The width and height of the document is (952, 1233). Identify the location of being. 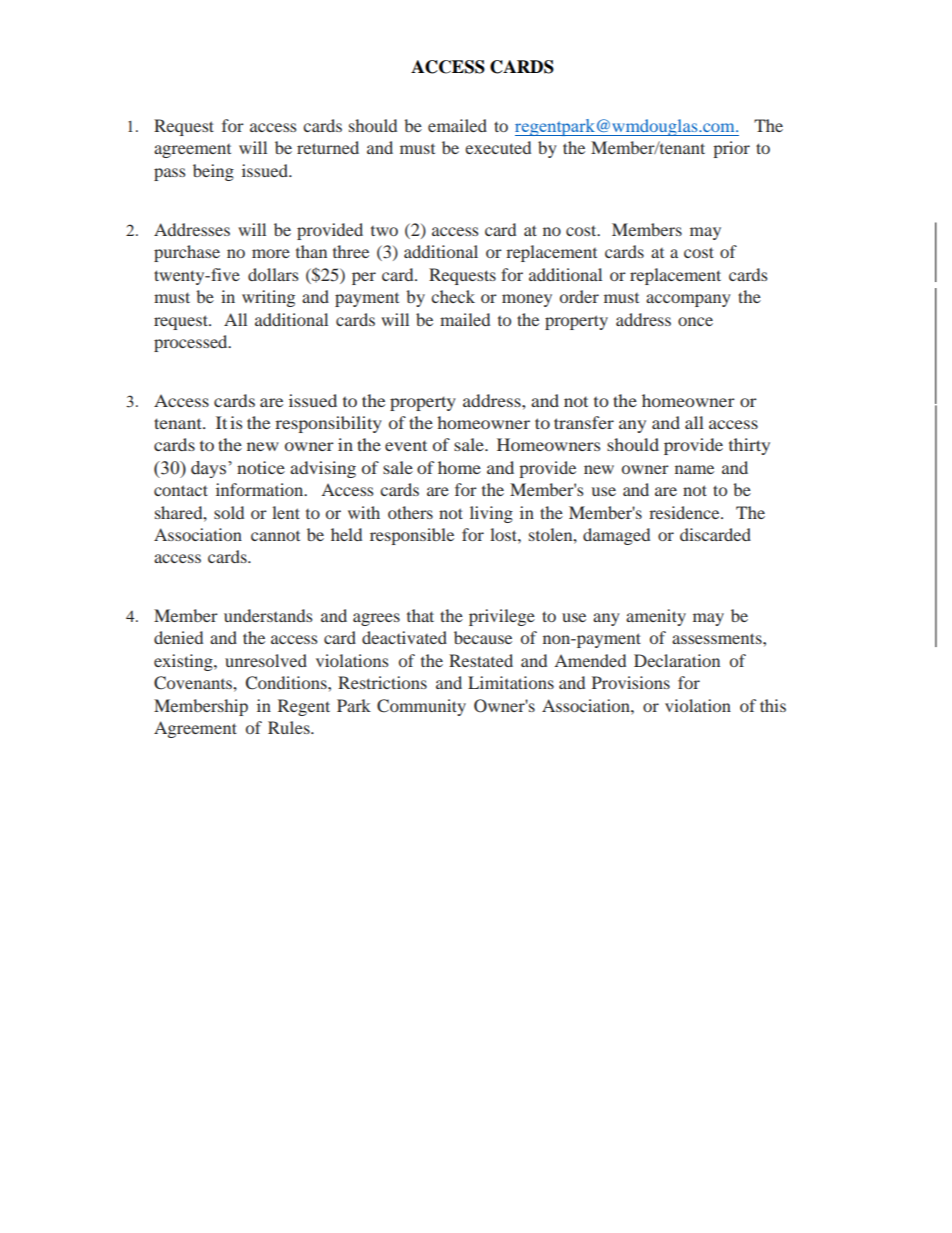
(213, 172).
